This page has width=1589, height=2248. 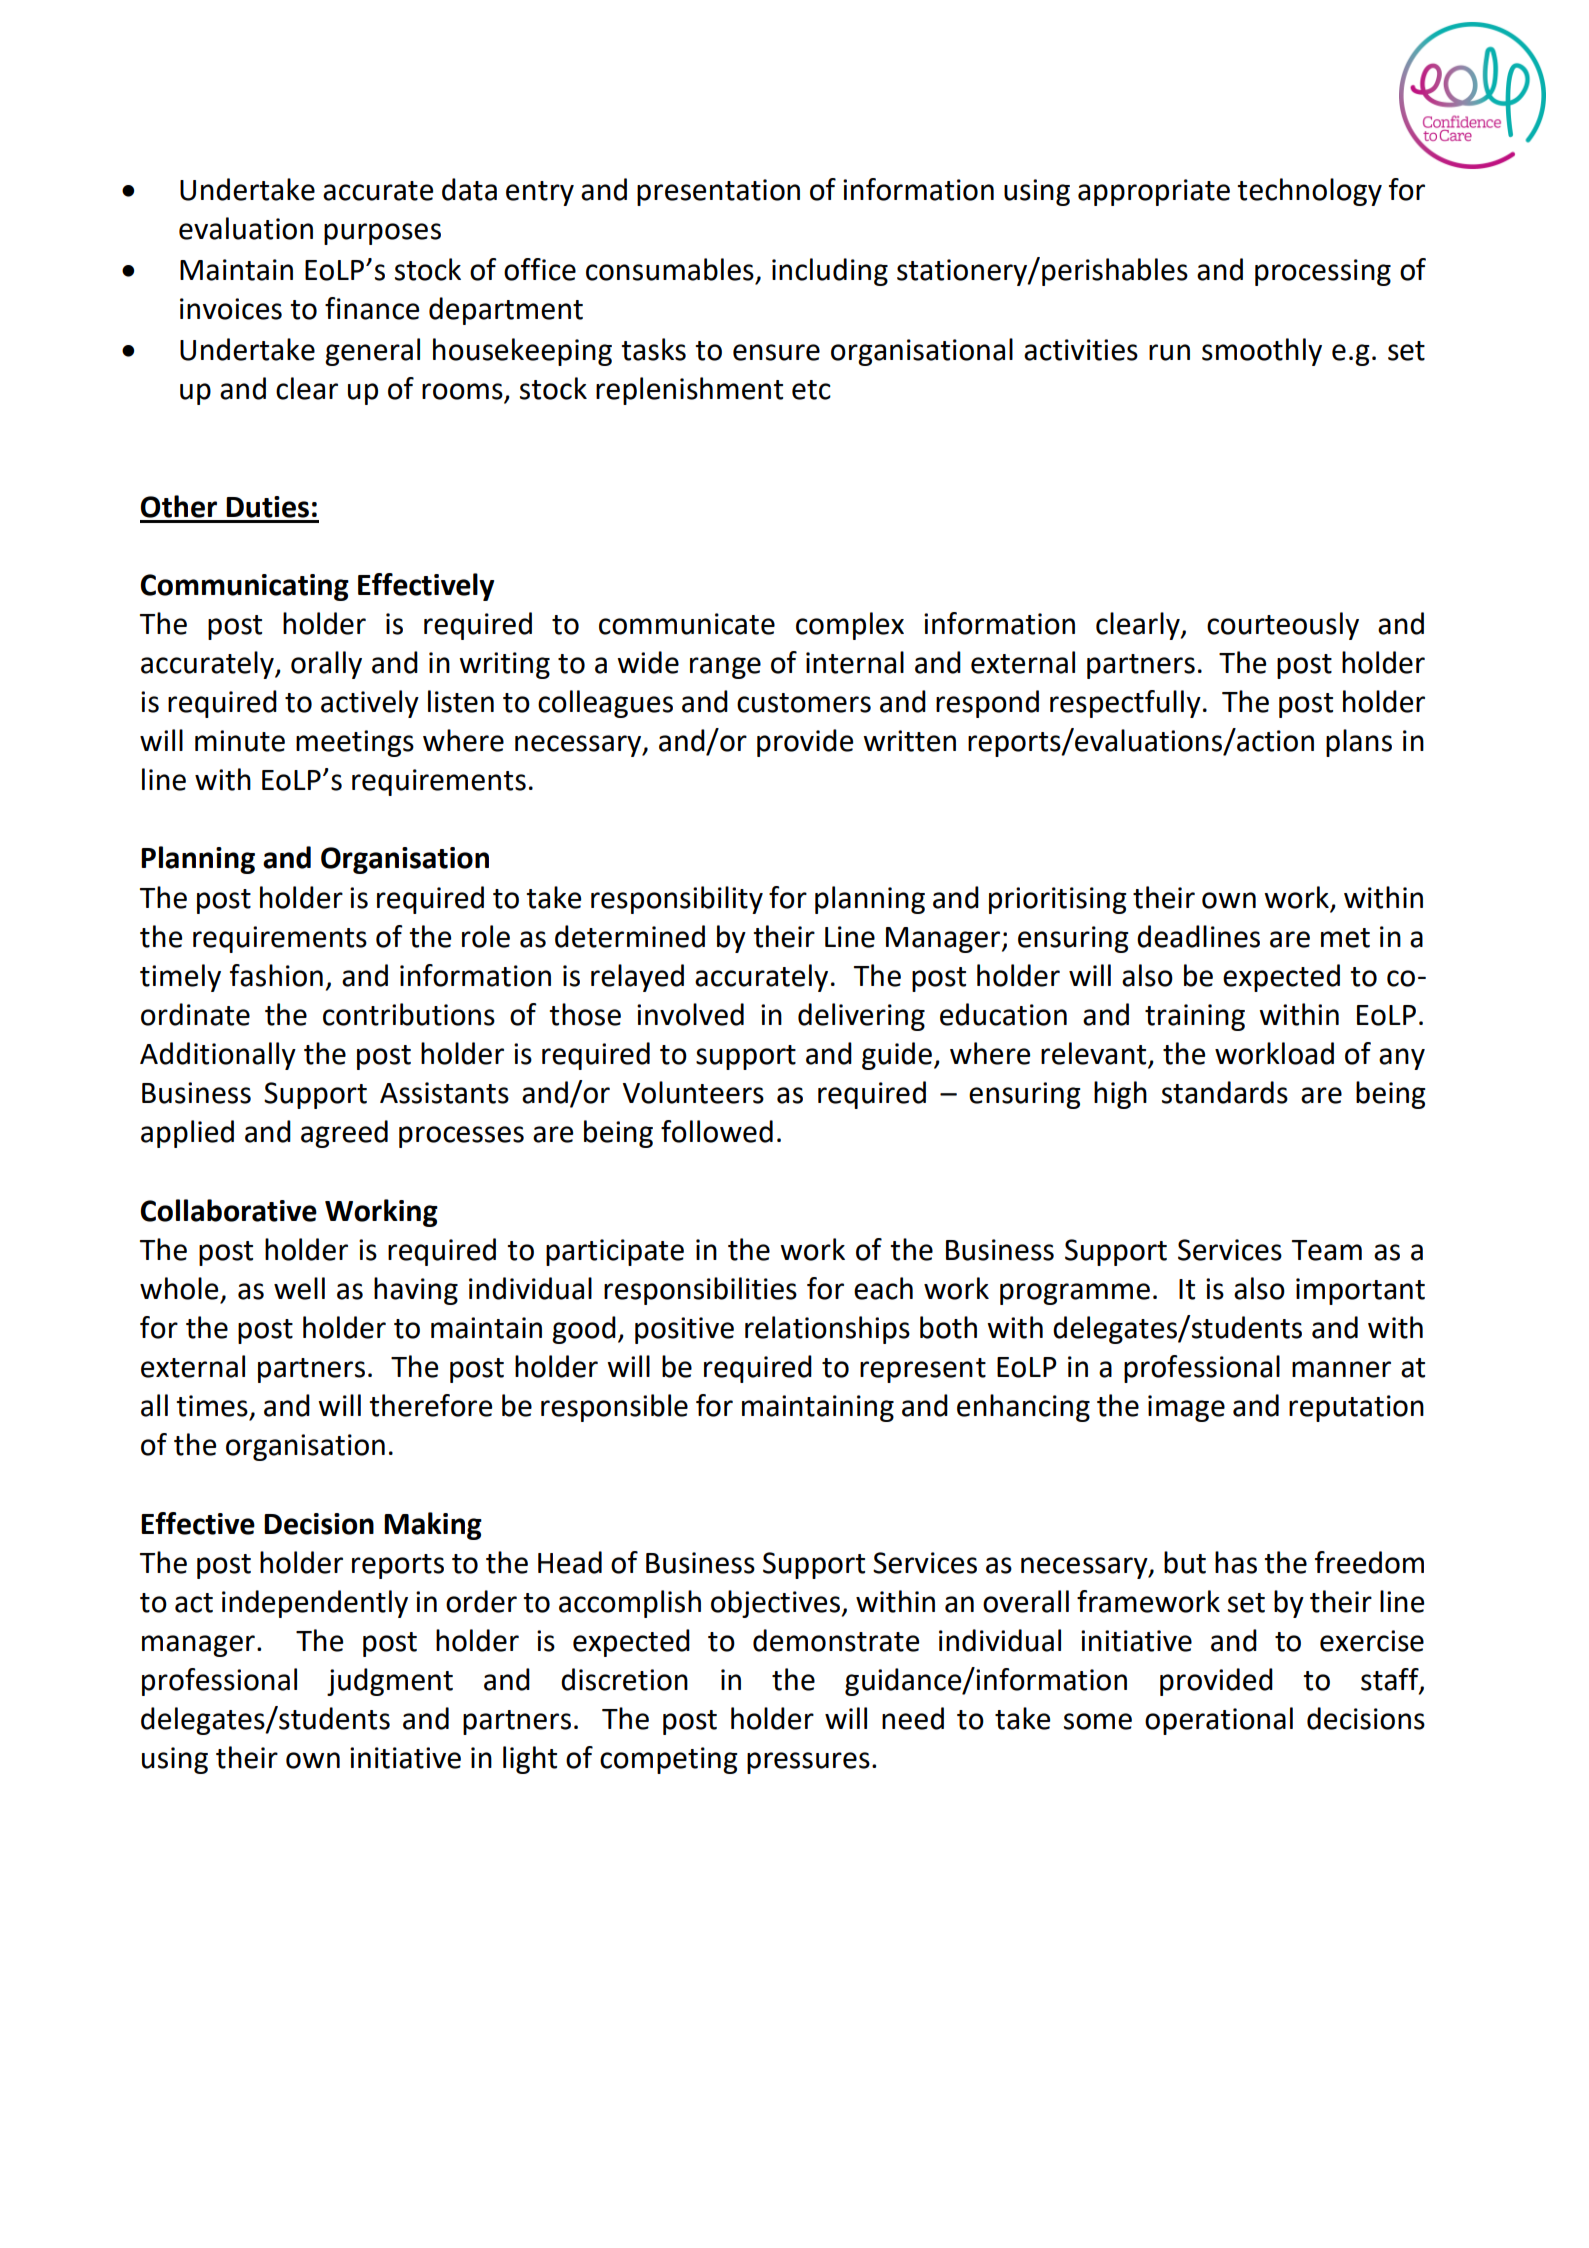 I want to click on processing, so click(x=1323, y=272).
